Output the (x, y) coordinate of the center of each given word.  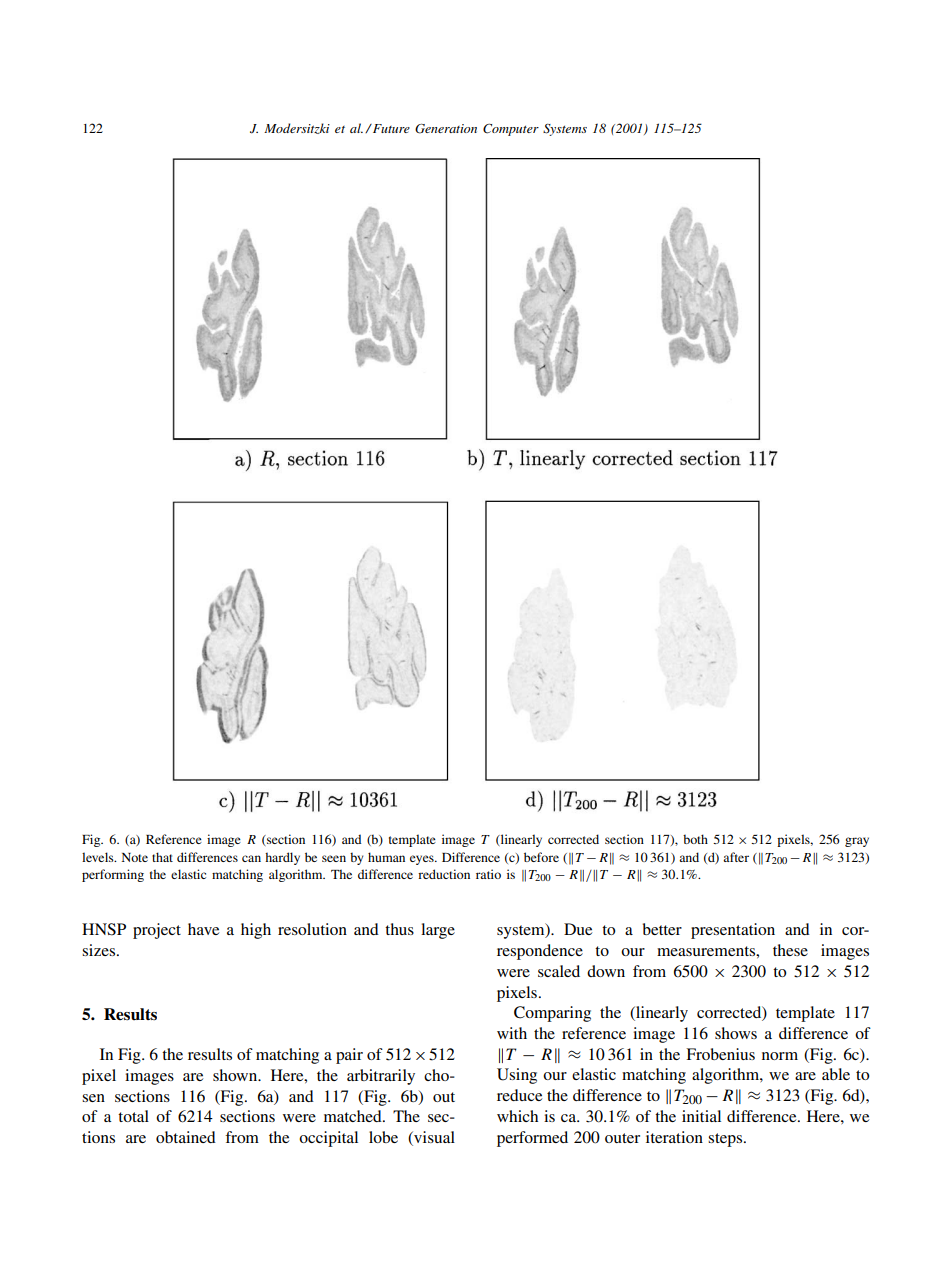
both (695, 839)
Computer (511, 129)
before (541, 857)
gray (857, 842)
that (162, 857)
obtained (186, 1137)
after (736, 857)
